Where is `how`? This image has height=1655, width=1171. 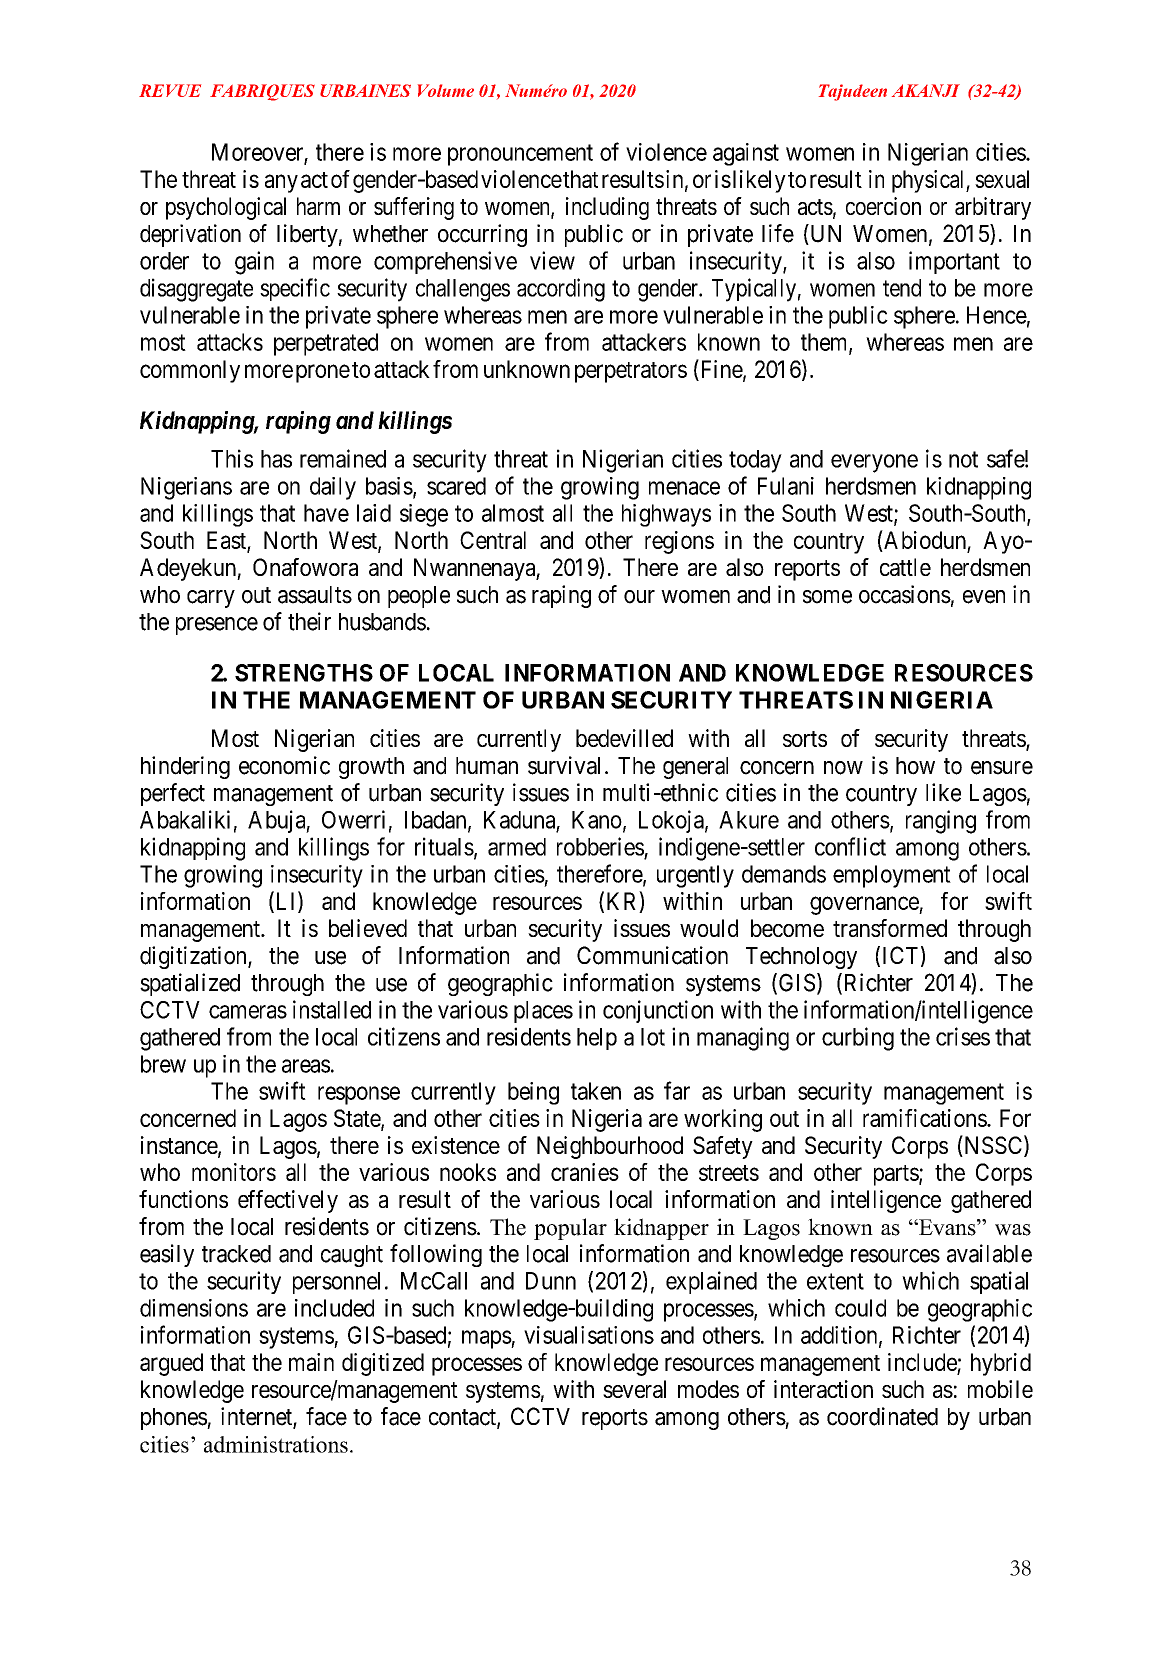 how is located at coordinates (915, 766).
